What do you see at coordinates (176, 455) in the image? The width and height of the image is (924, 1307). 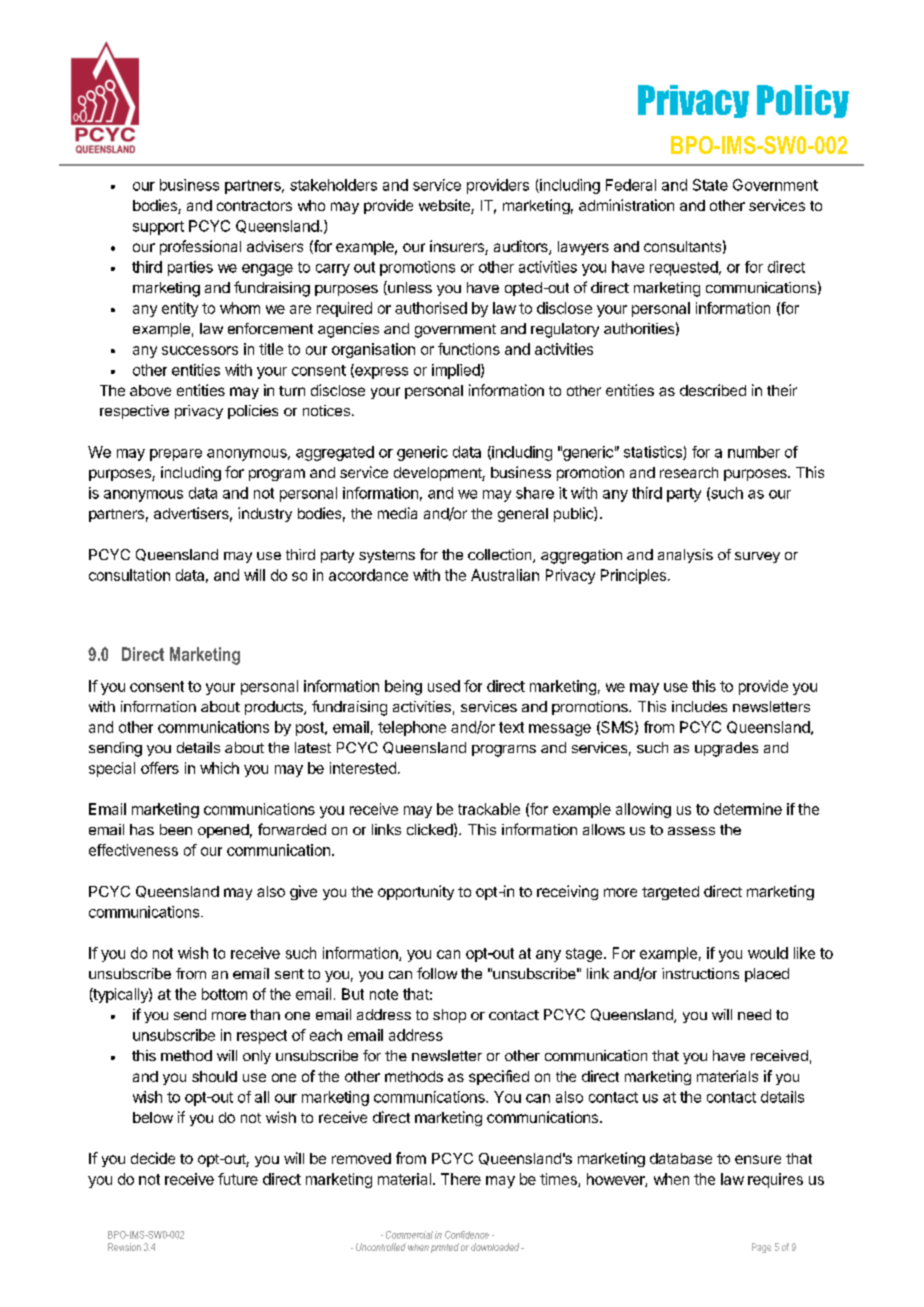 I see `prepare` at bounding box center [176, 455].
